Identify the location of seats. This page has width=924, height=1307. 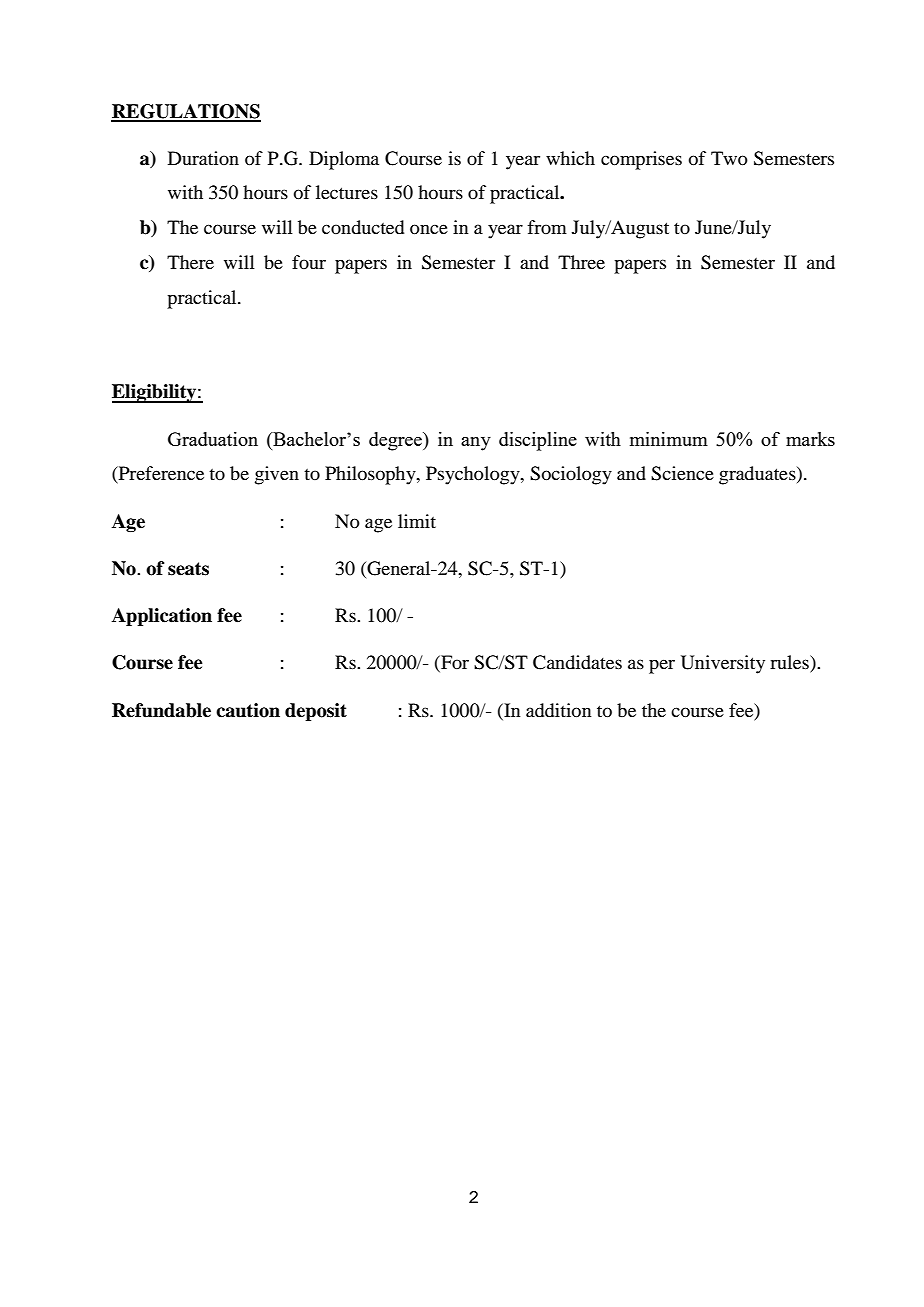
(188, 569).
